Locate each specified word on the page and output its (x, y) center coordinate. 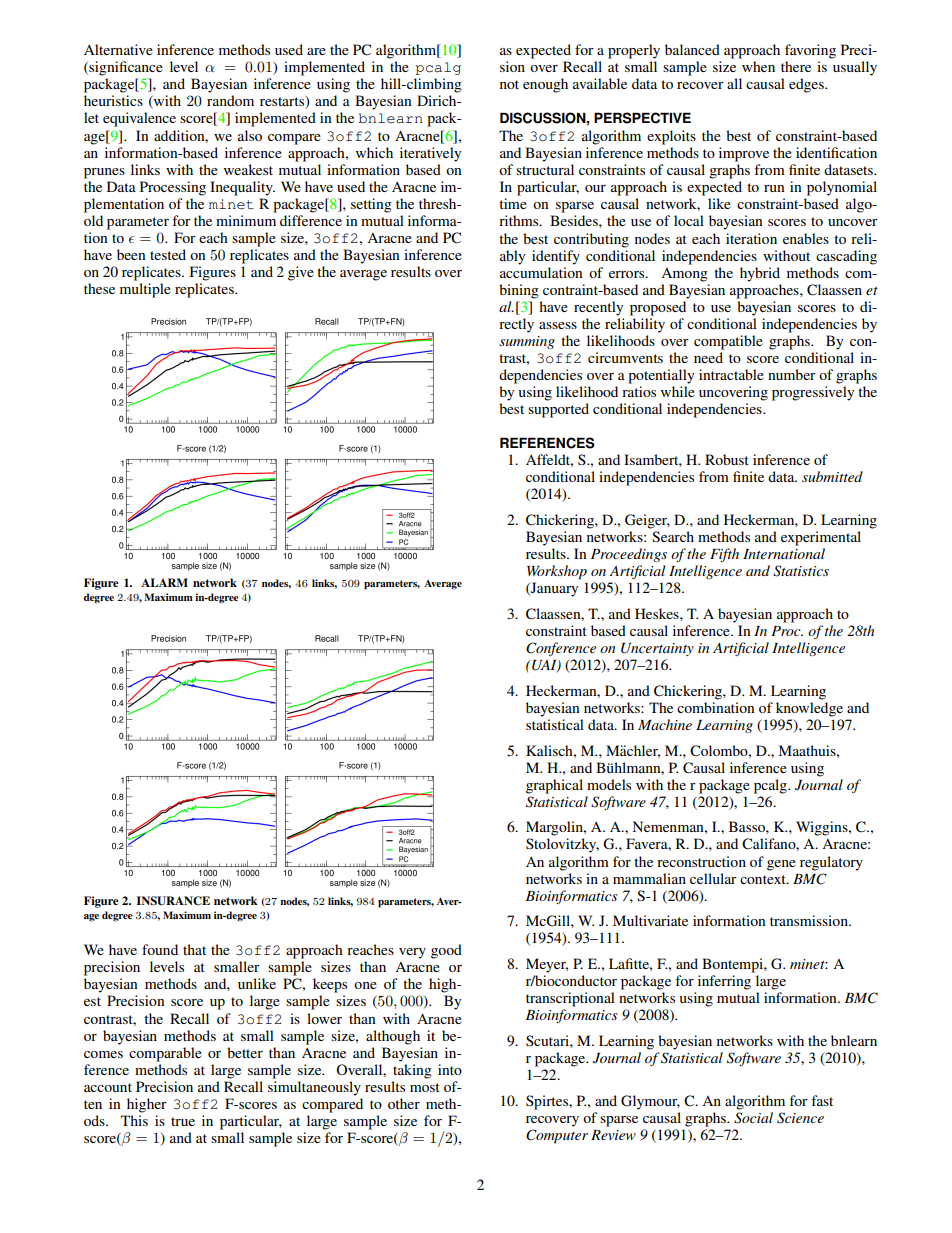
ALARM (164, 582)
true (183, 1121)
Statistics (801, 571)
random (230, 100)
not (509, 84)
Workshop (557, 572)
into (450, 1069)
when (758, 66)
